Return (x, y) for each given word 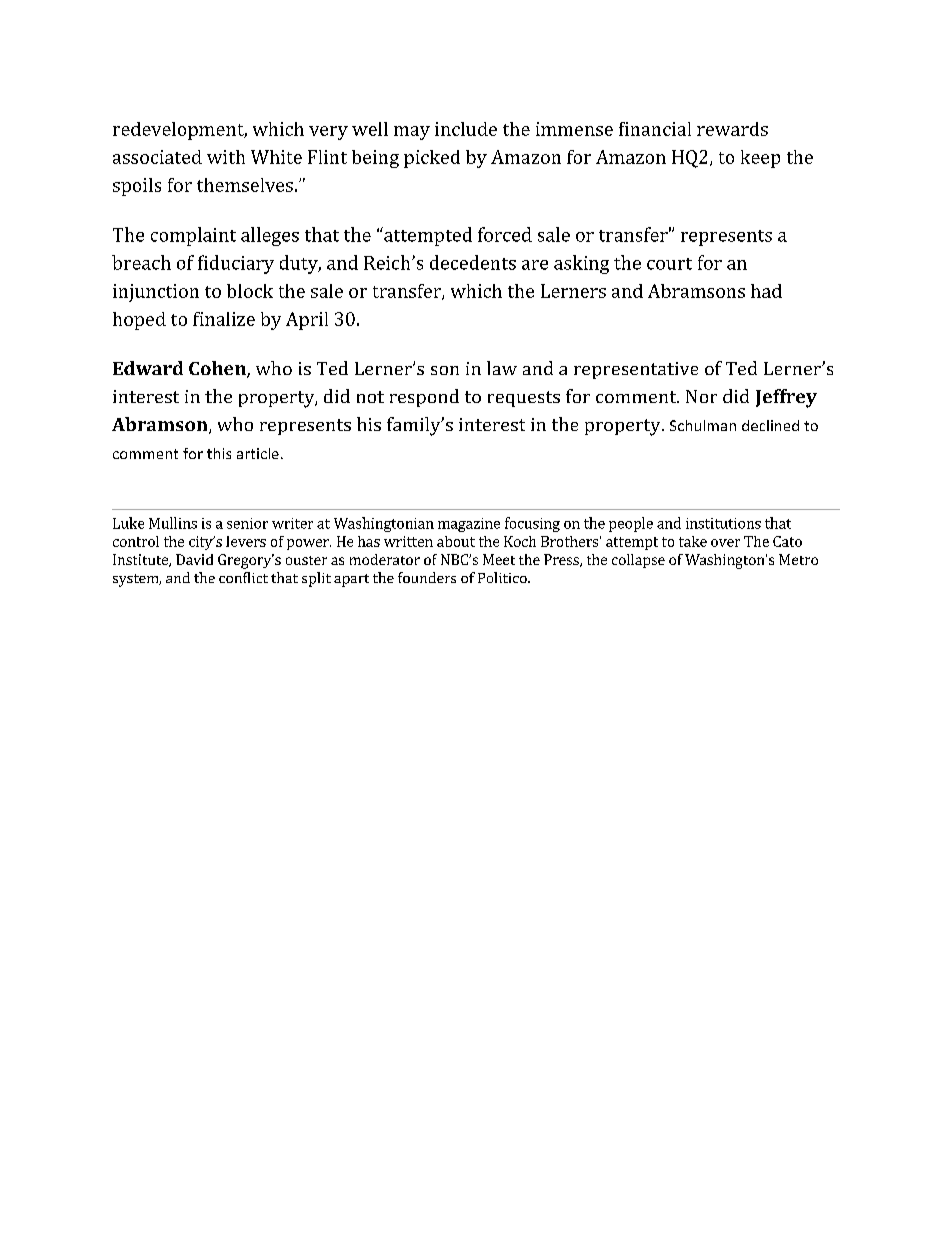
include (466, 129)
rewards (732, 129)
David (194, 559)
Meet (499, 559)
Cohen (218, 369)
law (502, 368)
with (226, 157)
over (725, 543)
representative (636, 370)
